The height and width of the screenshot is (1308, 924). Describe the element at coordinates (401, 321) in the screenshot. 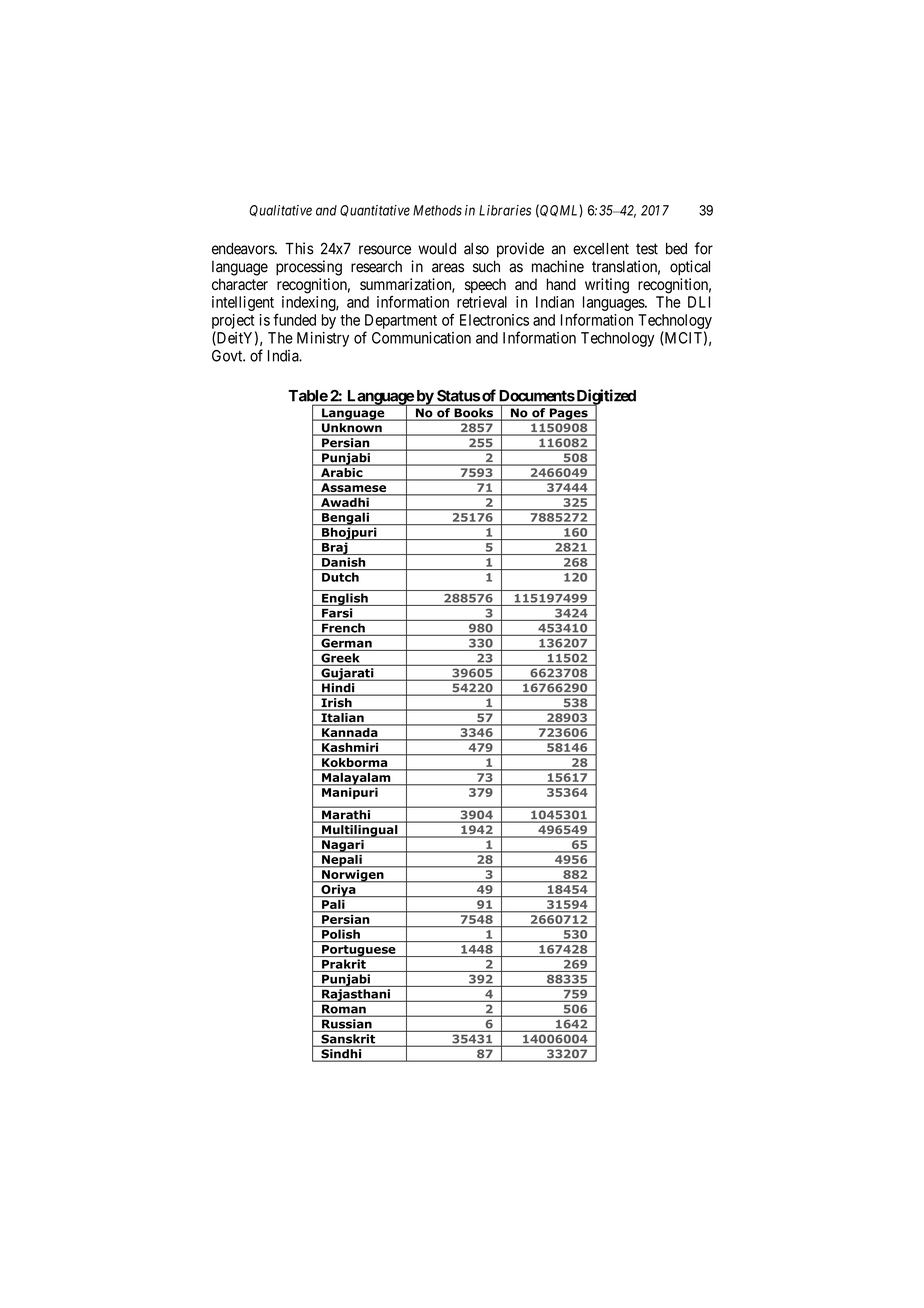

I see `Department` at that location.
